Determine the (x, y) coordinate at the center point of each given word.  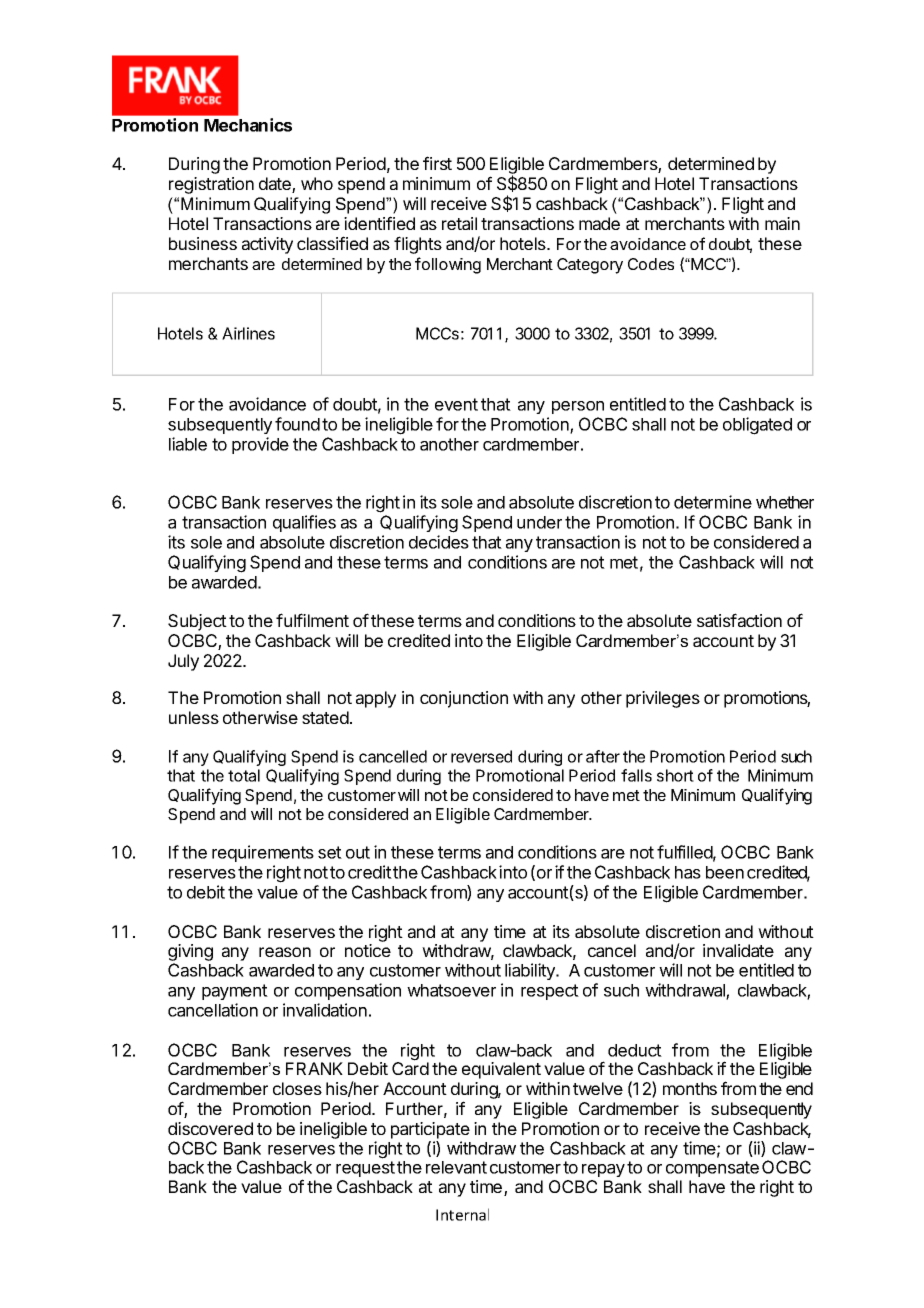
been (725, 872)
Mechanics (248, 125)
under (539, 522)
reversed (481, 756)
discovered (210, 1128)
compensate (712, 1169)
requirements (263, 853)
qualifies (304, 523)
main (782, 223)
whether (785, 502)
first (437, 163)
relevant (456, 1167)
